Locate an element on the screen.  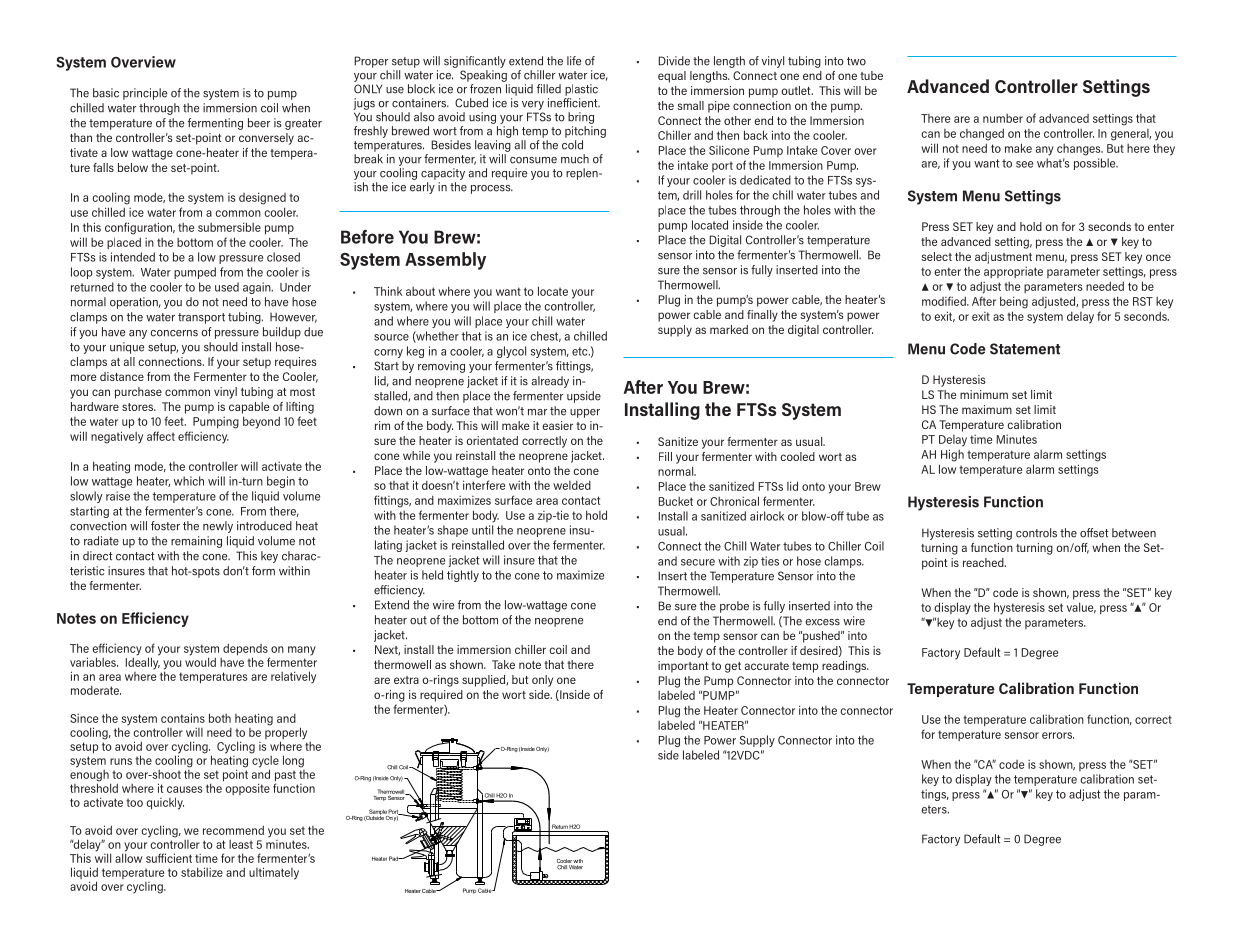
which is located at coordinates (189, 481).
